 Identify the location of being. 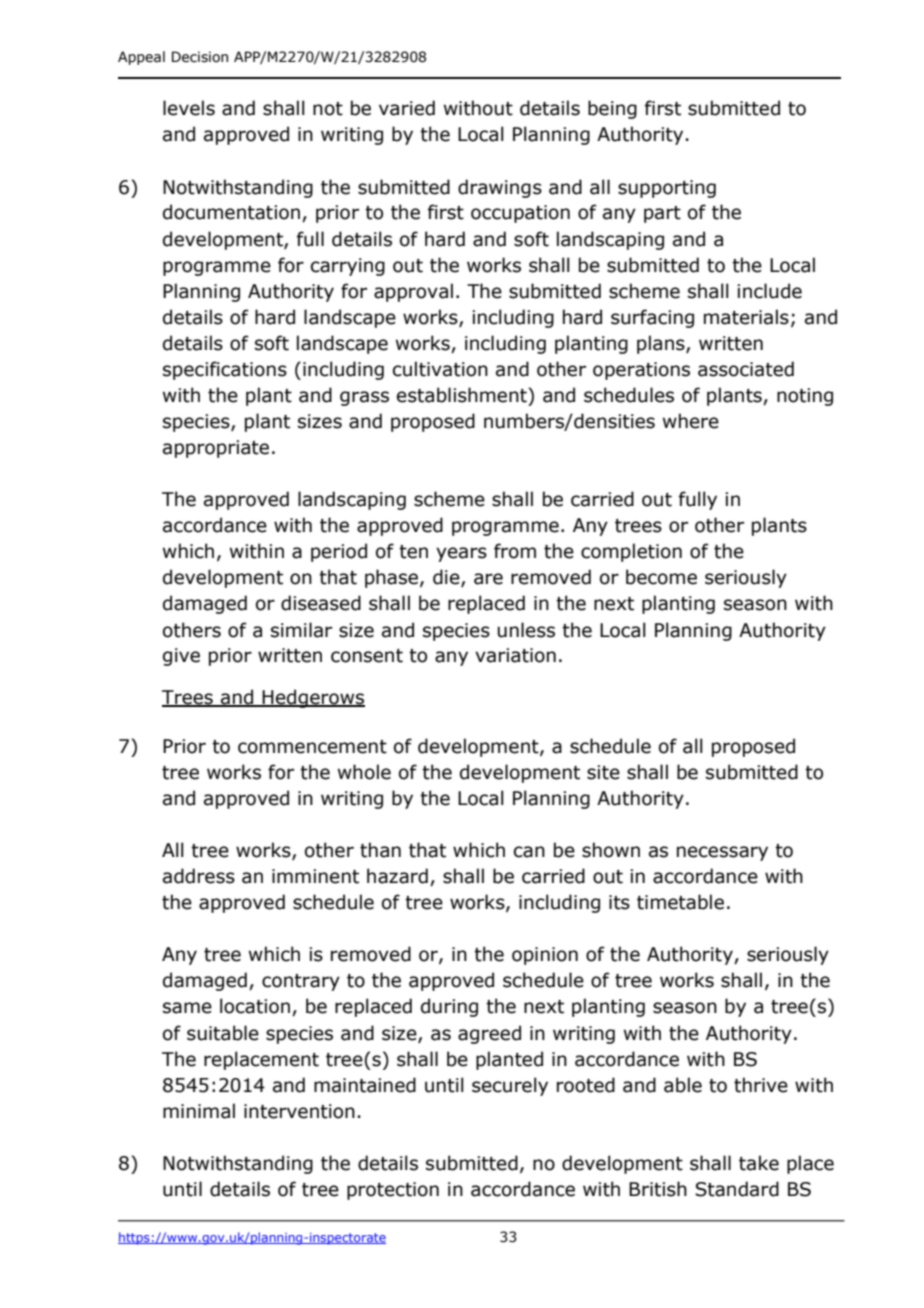
(612, 109).
